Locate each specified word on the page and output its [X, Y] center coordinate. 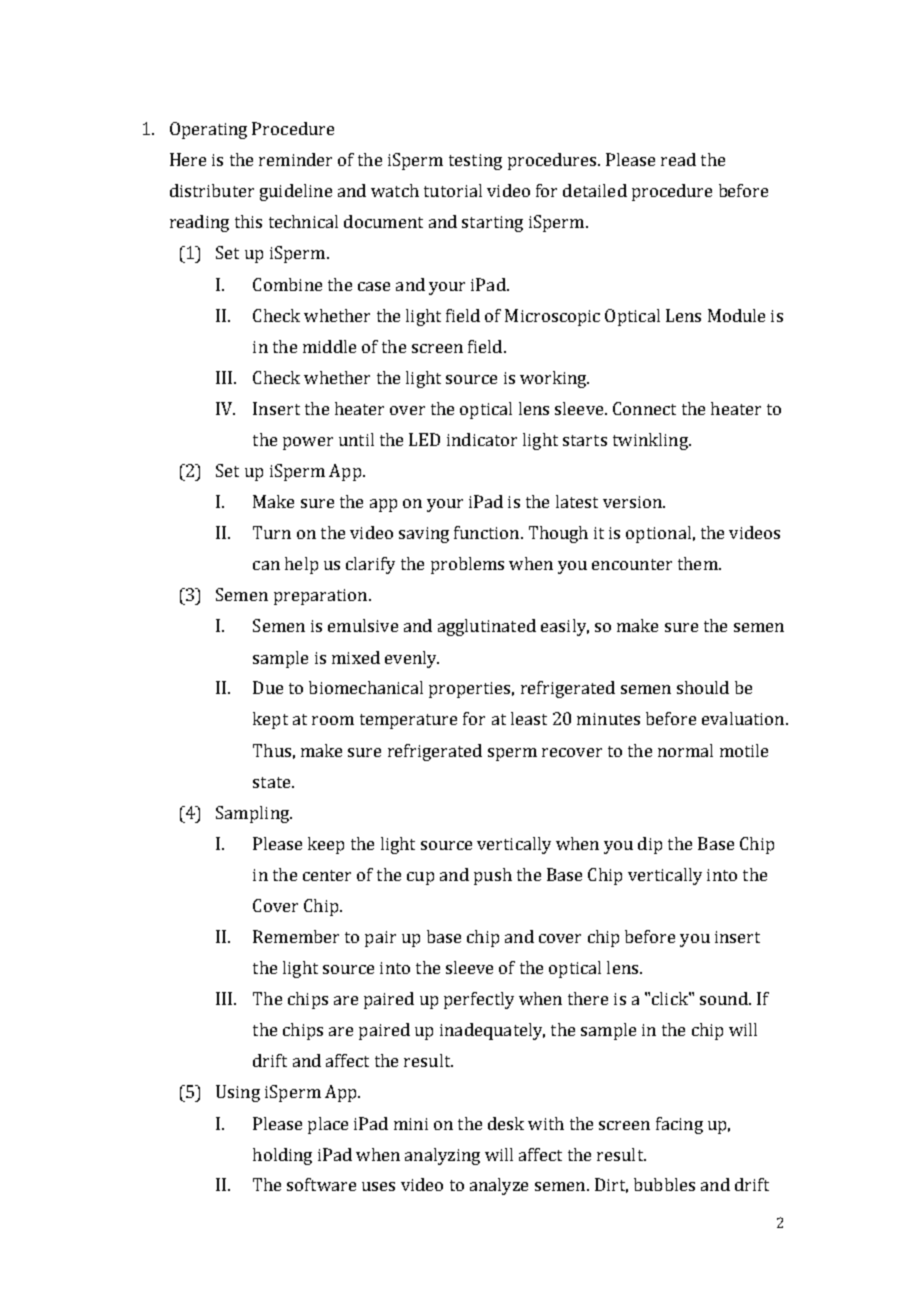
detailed [595, 190]
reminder [295, 159]
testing [475, 162]
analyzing [442, 1156]
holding [282, 1156]
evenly [412, 659]
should [703, 687]
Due [268, 687]
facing [679, 1125]
